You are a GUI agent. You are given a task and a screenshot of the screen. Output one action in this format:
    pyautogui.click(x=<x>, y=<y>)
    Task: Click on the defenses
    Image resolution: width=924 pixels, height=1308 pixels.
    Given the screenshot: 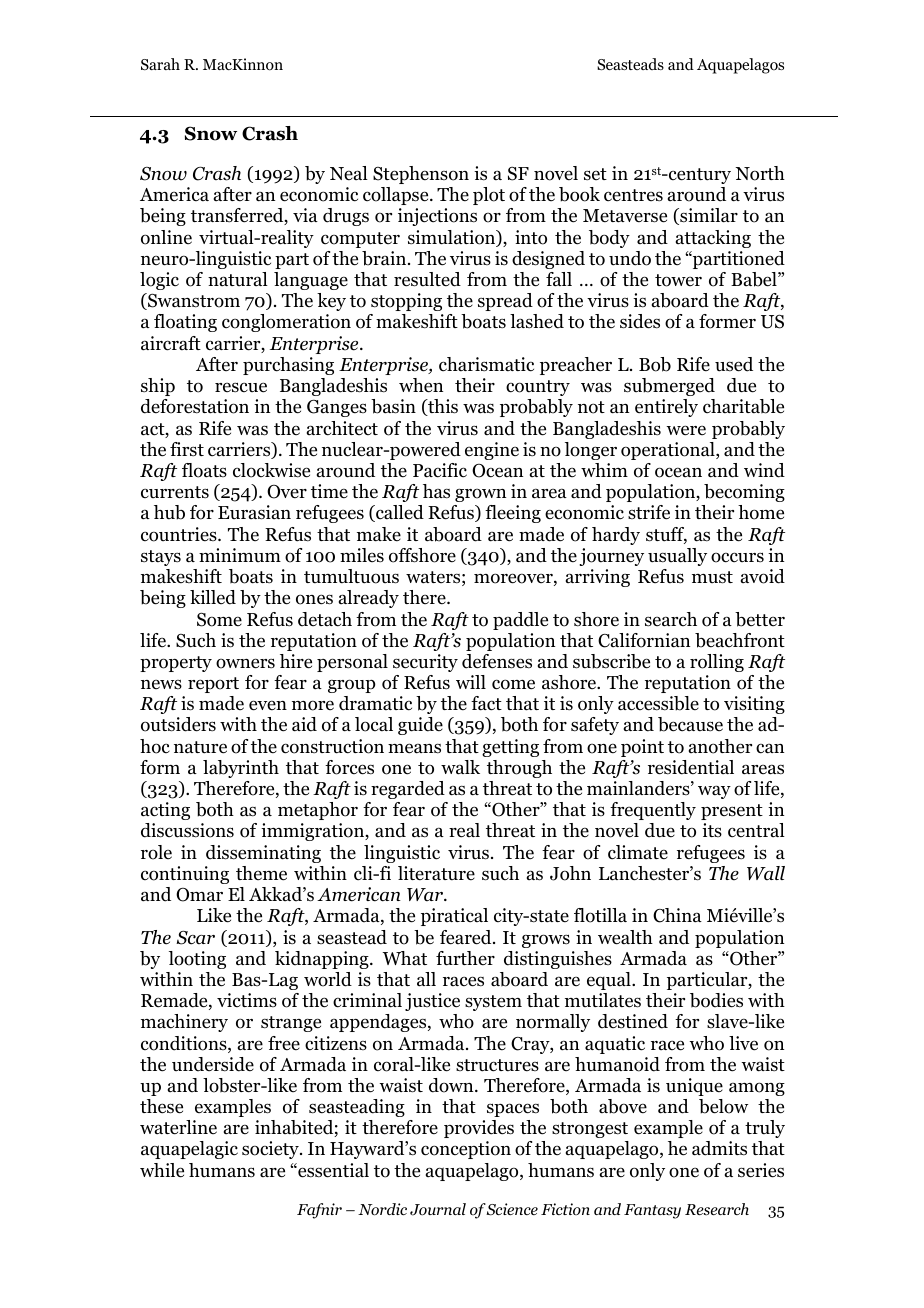 What is the action you would take?
    pyautogui.click(x=497, y=661)
